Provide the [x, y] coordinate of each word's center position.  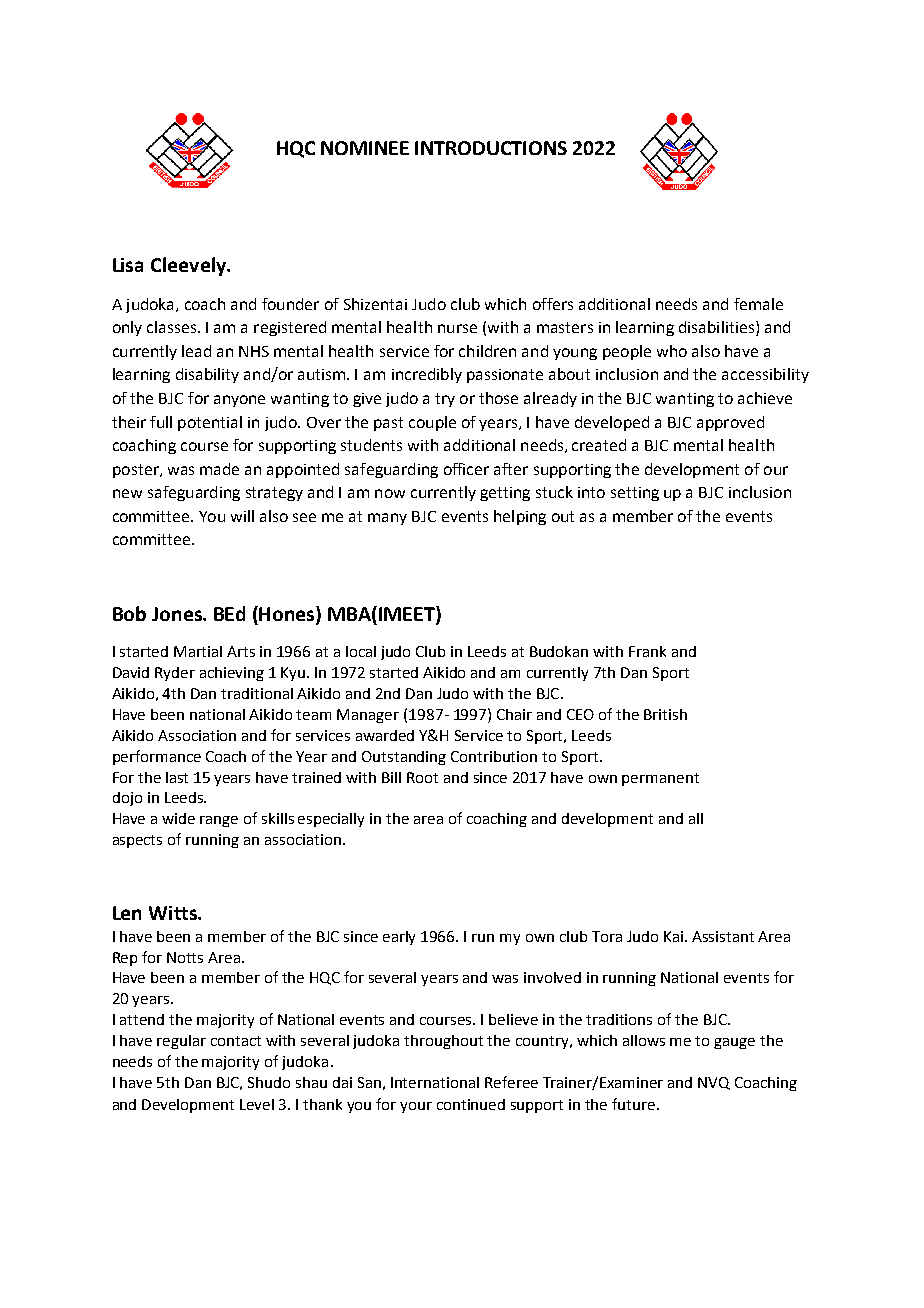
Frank [647, 651]
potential [210, 423]
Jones [178, 614]
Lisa [128, 265]
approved [730, 423]
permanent [660, 779]
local [361, 651]
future [635, 1104]
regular [181, 1042]
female [758, 304]
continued [471, 1104]
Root [422, 777]
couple [432, 423]
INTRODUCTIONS [491, 148]
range [219, 821]
